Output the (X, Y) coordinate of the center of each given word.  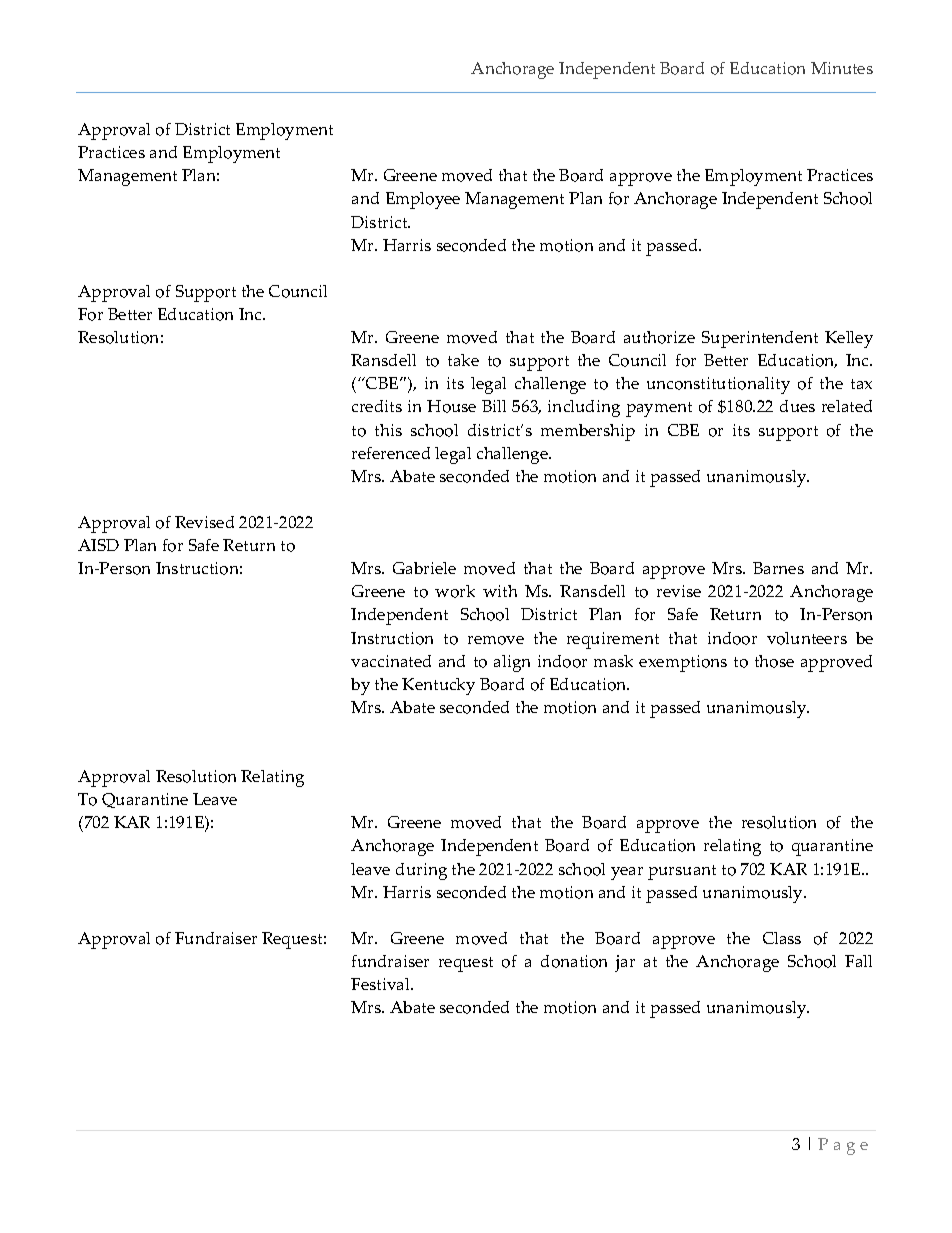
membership (588, 432)
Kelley (849, 339)
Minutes (842, 68)
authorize (659, 337)
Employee (423, 200)
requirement (613, 640)
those (774, 661)
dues (797, 406)
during (421, 871)
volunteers (807, 638)
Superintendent (760, 339)
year (627, 873)
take (463, 360)
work (455, 591)
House (451, 406)
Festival (381, 984)
